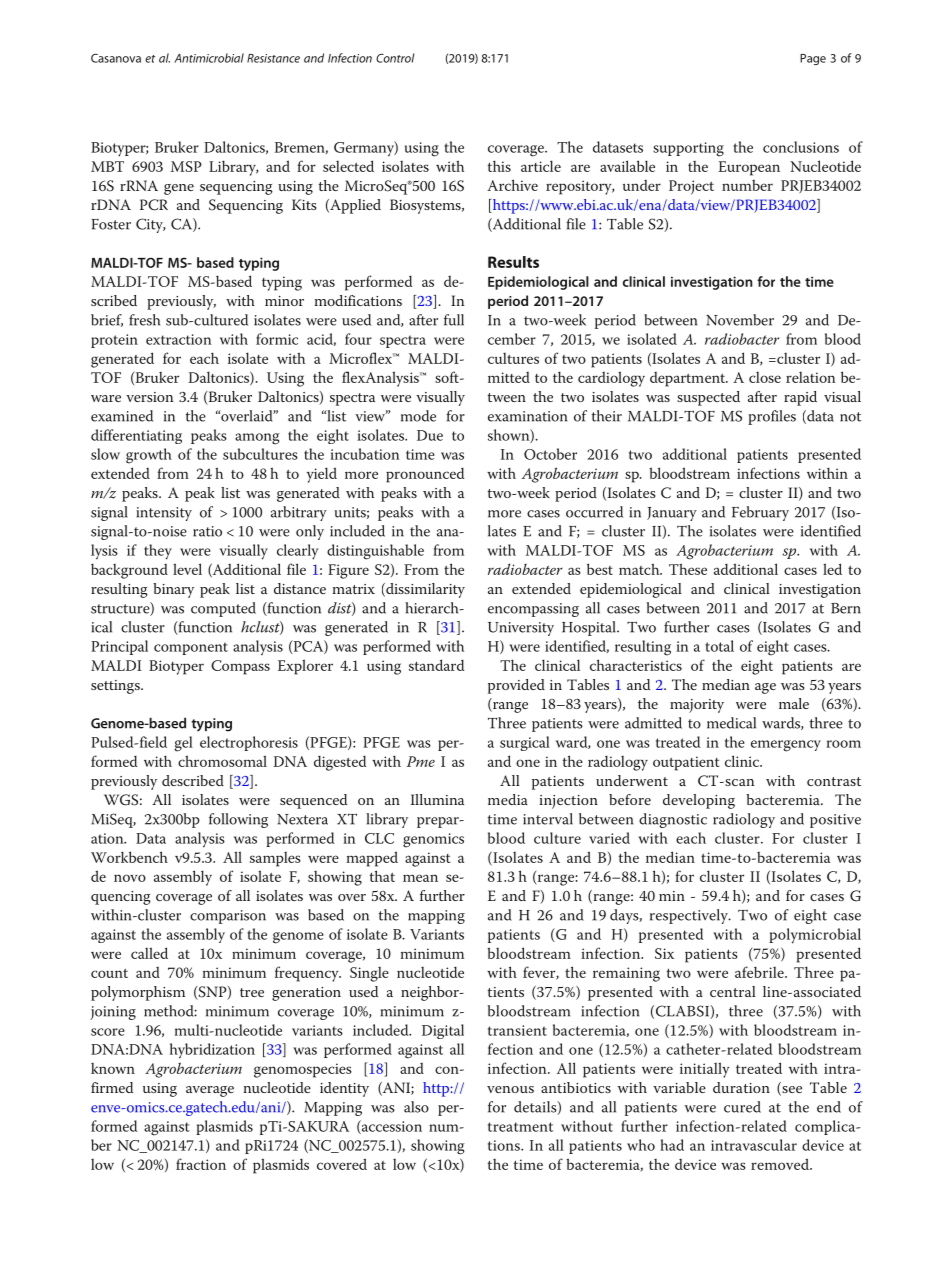 The height and width of the image is (1265, 952). I want to click on Page, so click(813, 59).
